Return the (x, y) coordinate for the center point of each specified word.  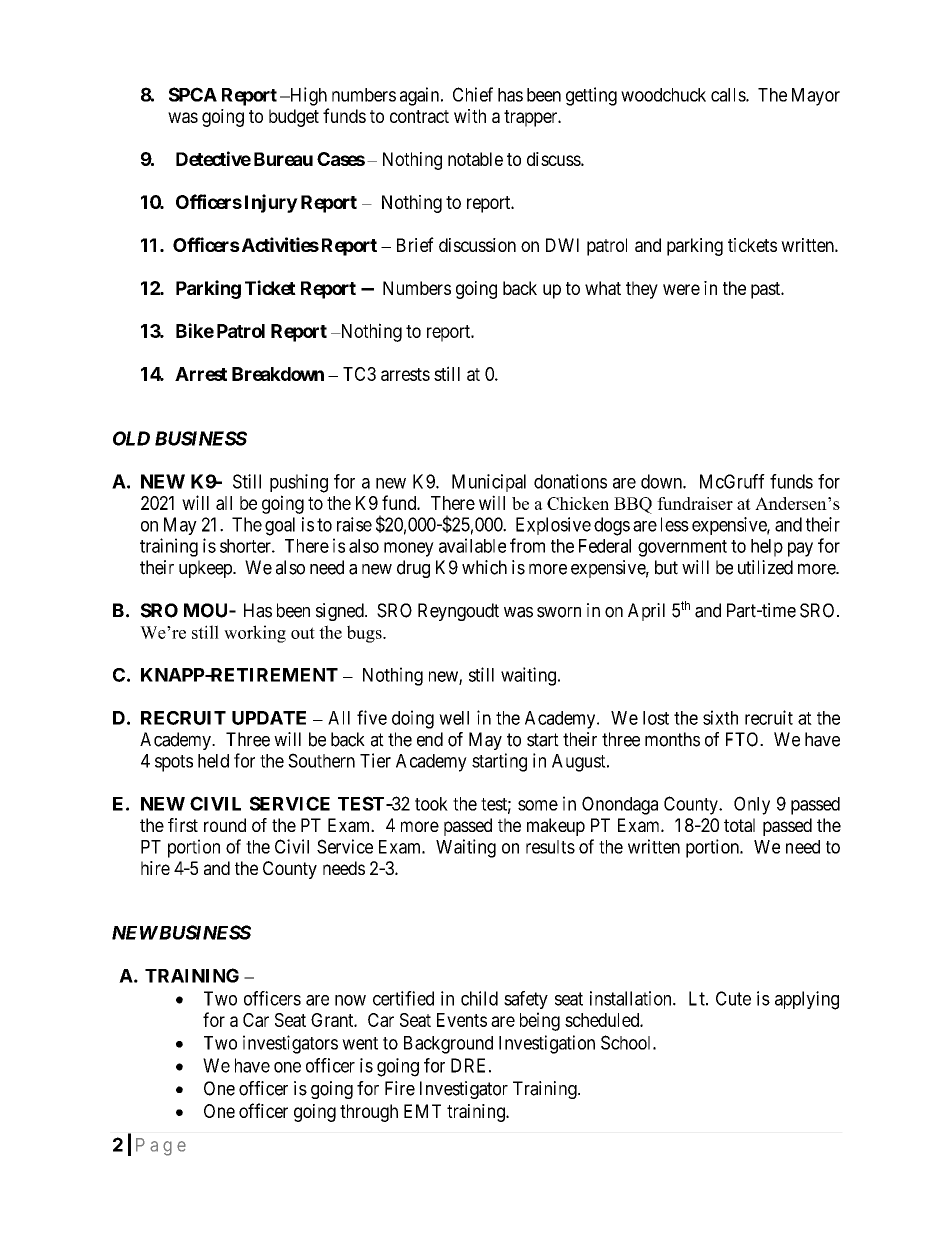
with (470, 116)
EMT (422, 1111)
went (360, 1043)
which (484, 567)
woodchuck (663, 95)
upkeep (206, 569)
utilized (765, 567)
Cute (733, 998)
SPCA (193, 94)
